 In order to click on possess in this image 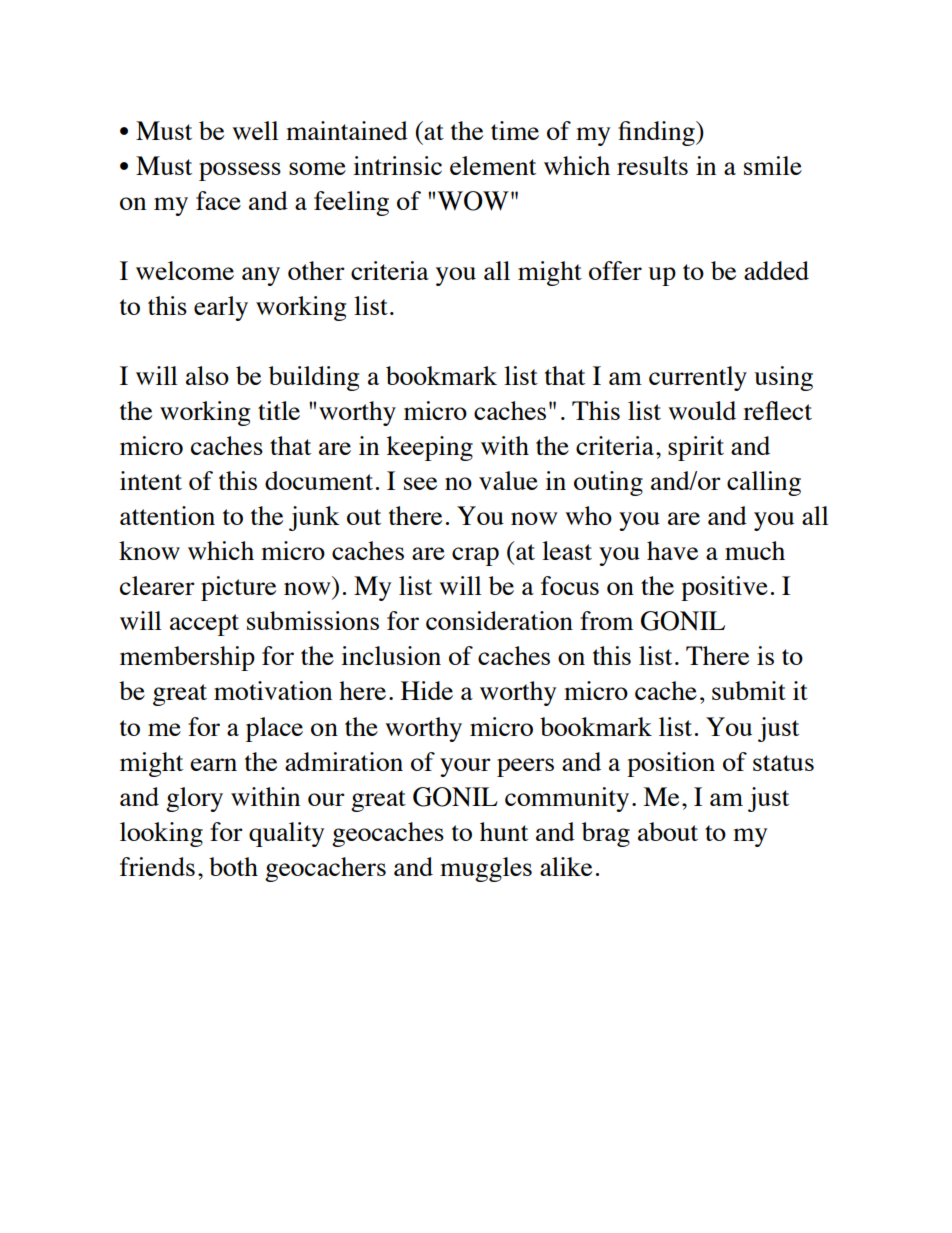, I will do `click(240, 171)`.
